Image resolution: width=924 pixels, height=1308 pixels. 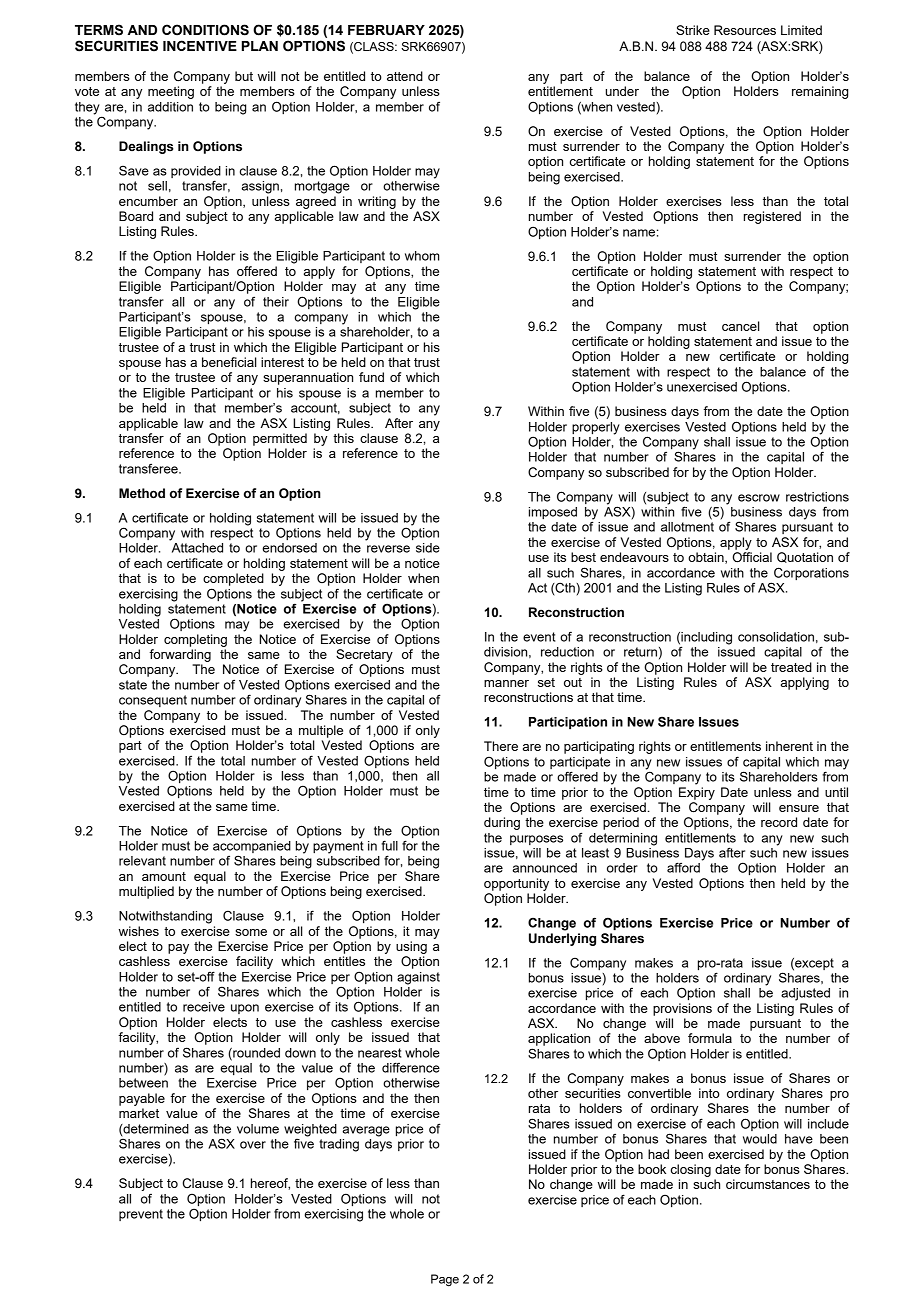 What do you see at coordinates (180, 655) in the image?
I see `forwarding` at bounding box center [180, 655].
